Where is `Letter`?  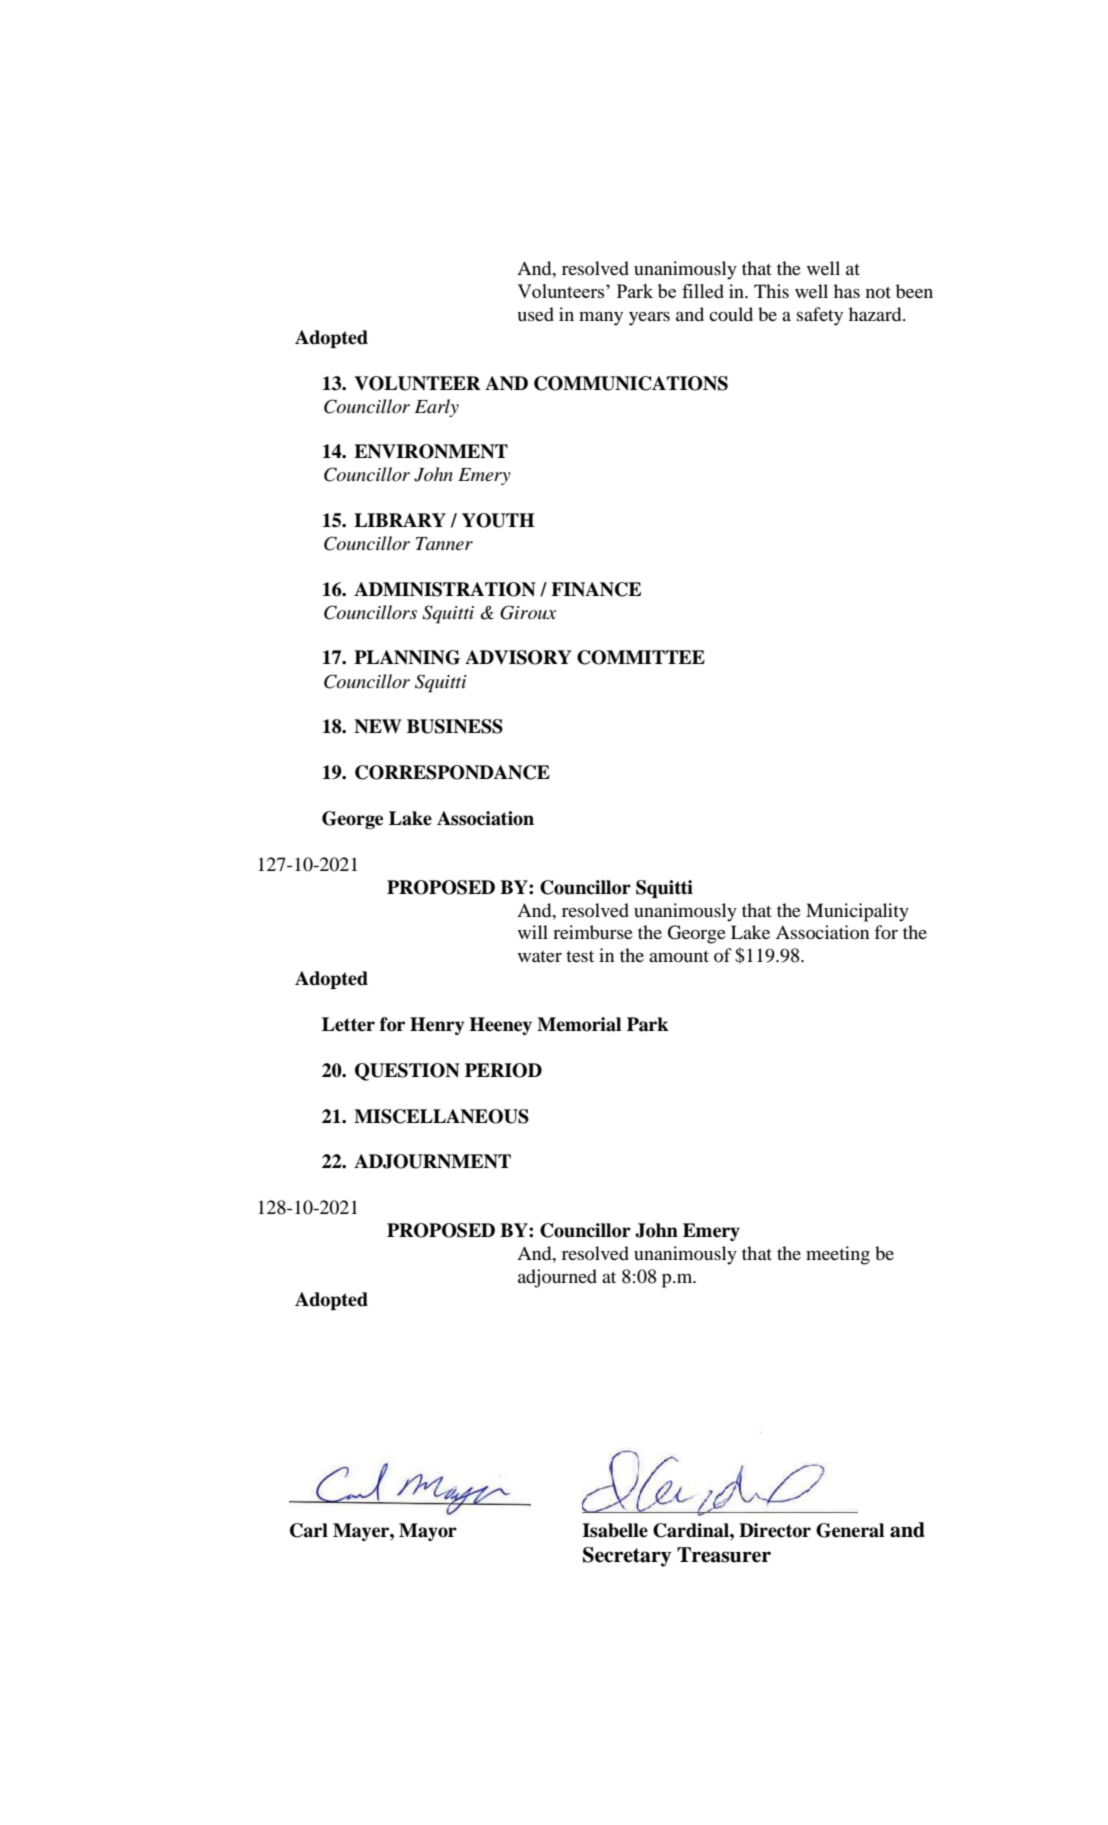 Letter is located at coordinates (348, 1024).
